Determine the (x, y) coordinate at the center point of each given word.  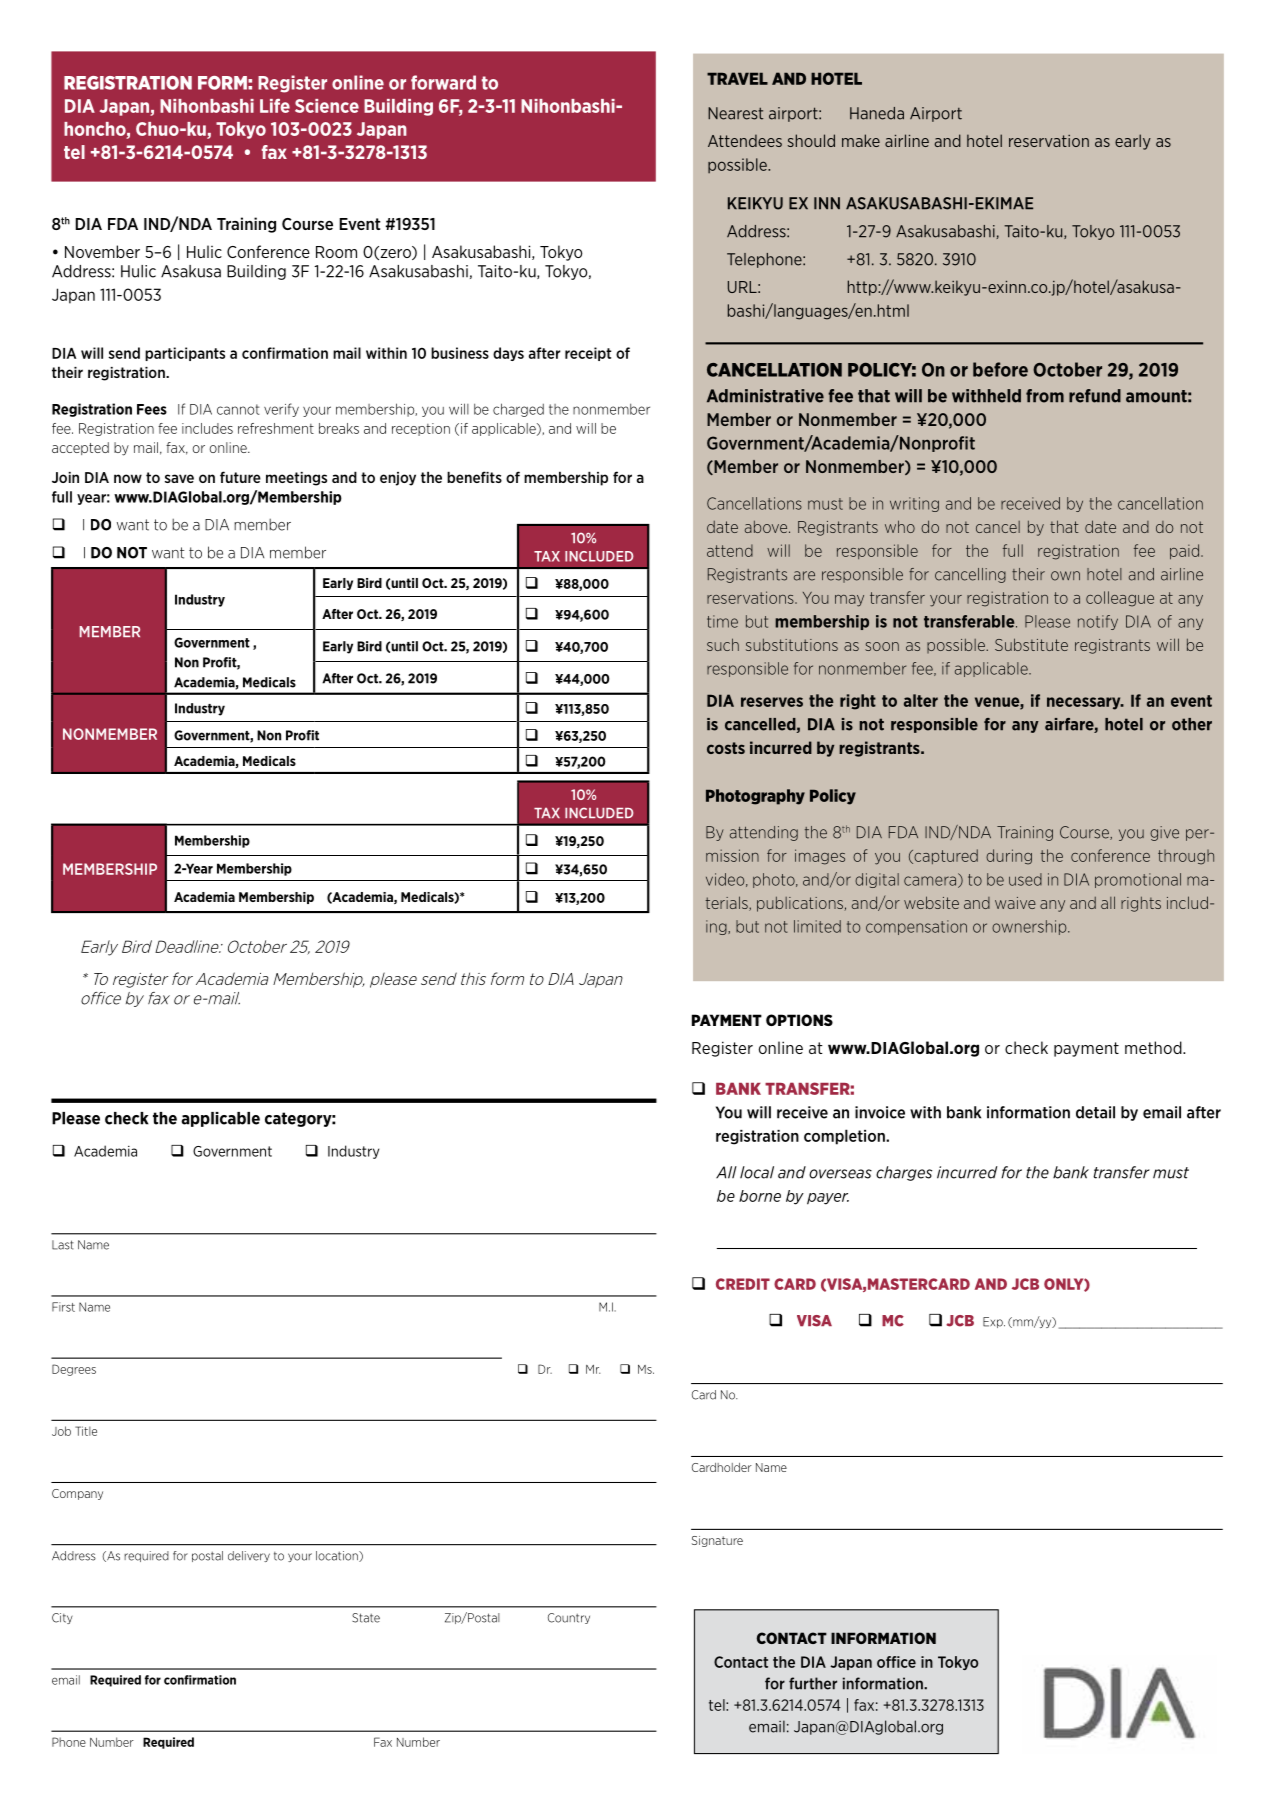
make (861, 140)
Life (275, 106)
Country (569, 1618)
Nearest (735, 113)
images (820, 857)
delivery (249, 1556)
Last (63, 1245)
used (1025, 879)
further (813, 1683)
